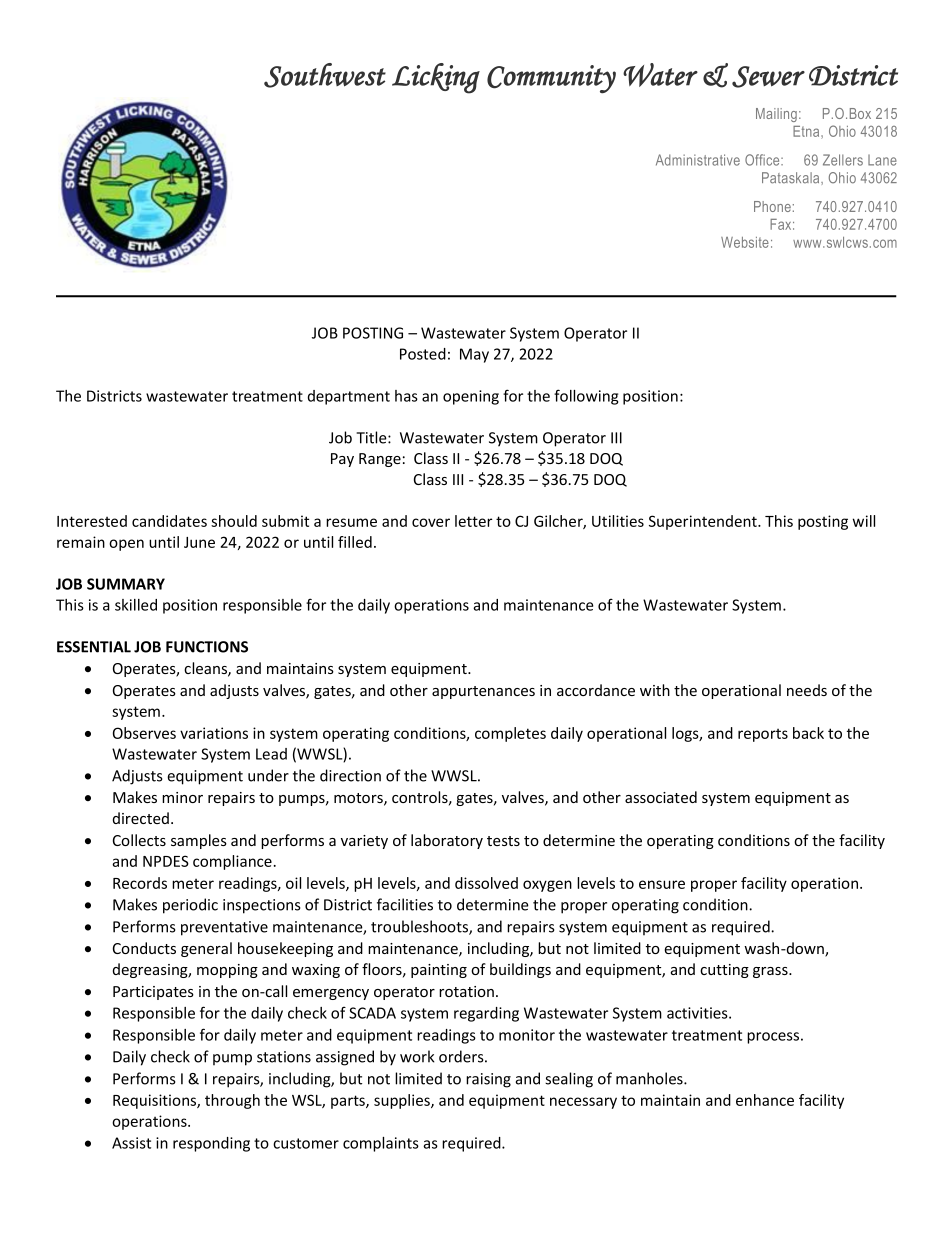  Describe the element at coordinates (510, 734) in the document. I see `completes` at that location.
